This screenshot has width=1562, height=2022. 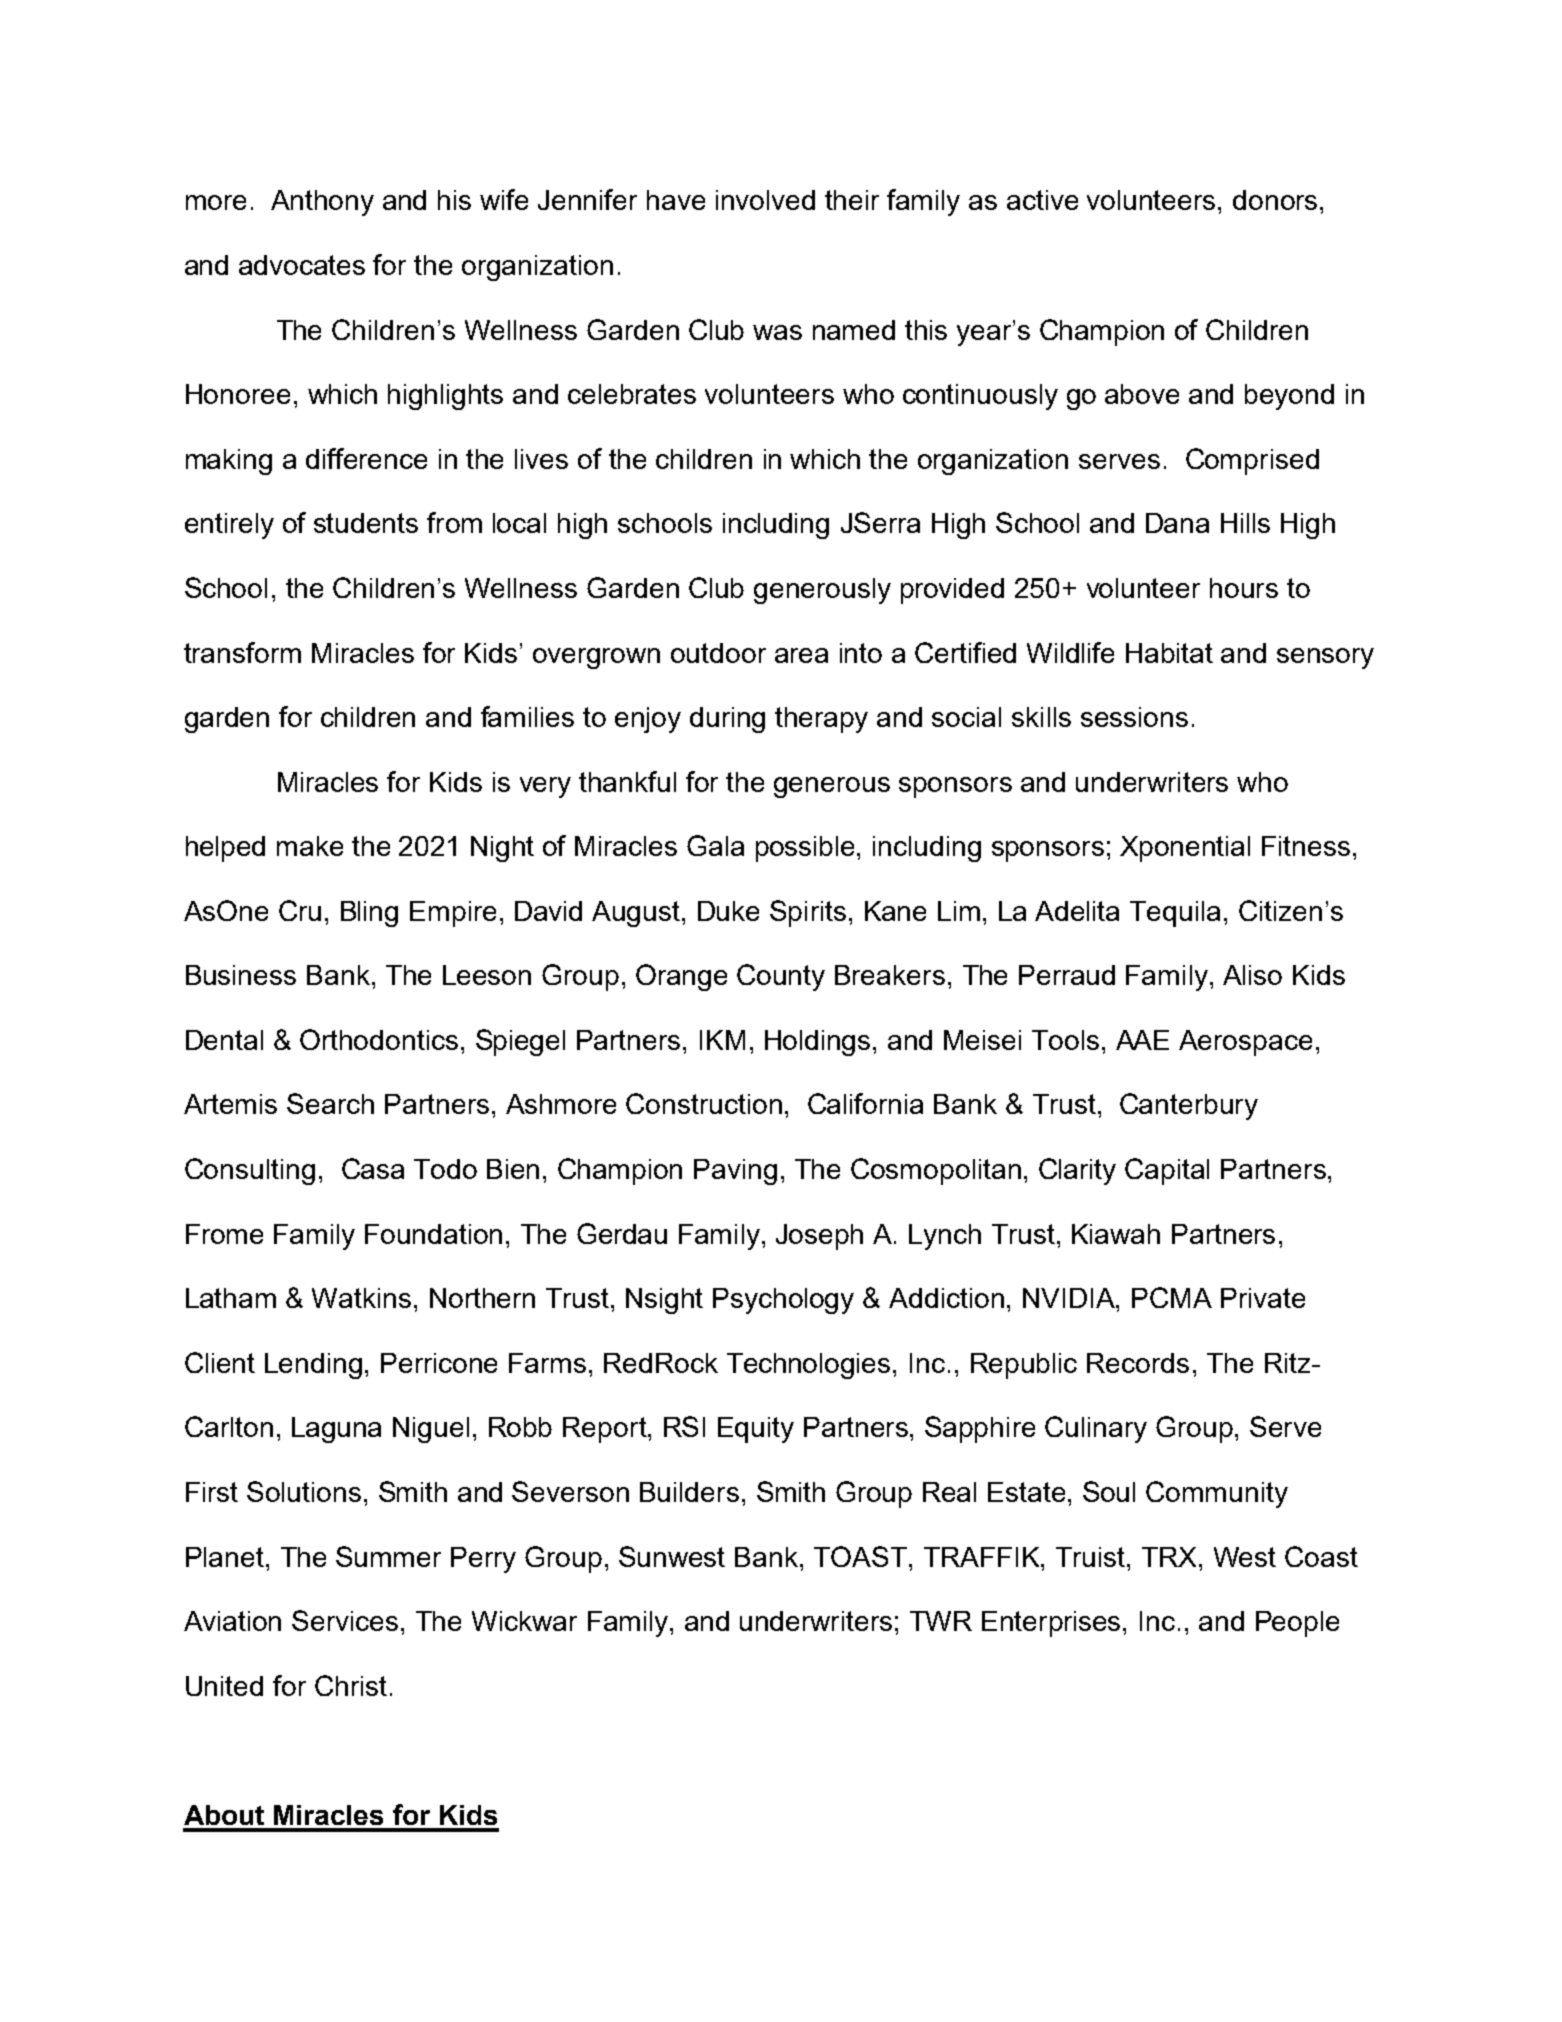 I want to click on students, so click(x=366, y=523).
